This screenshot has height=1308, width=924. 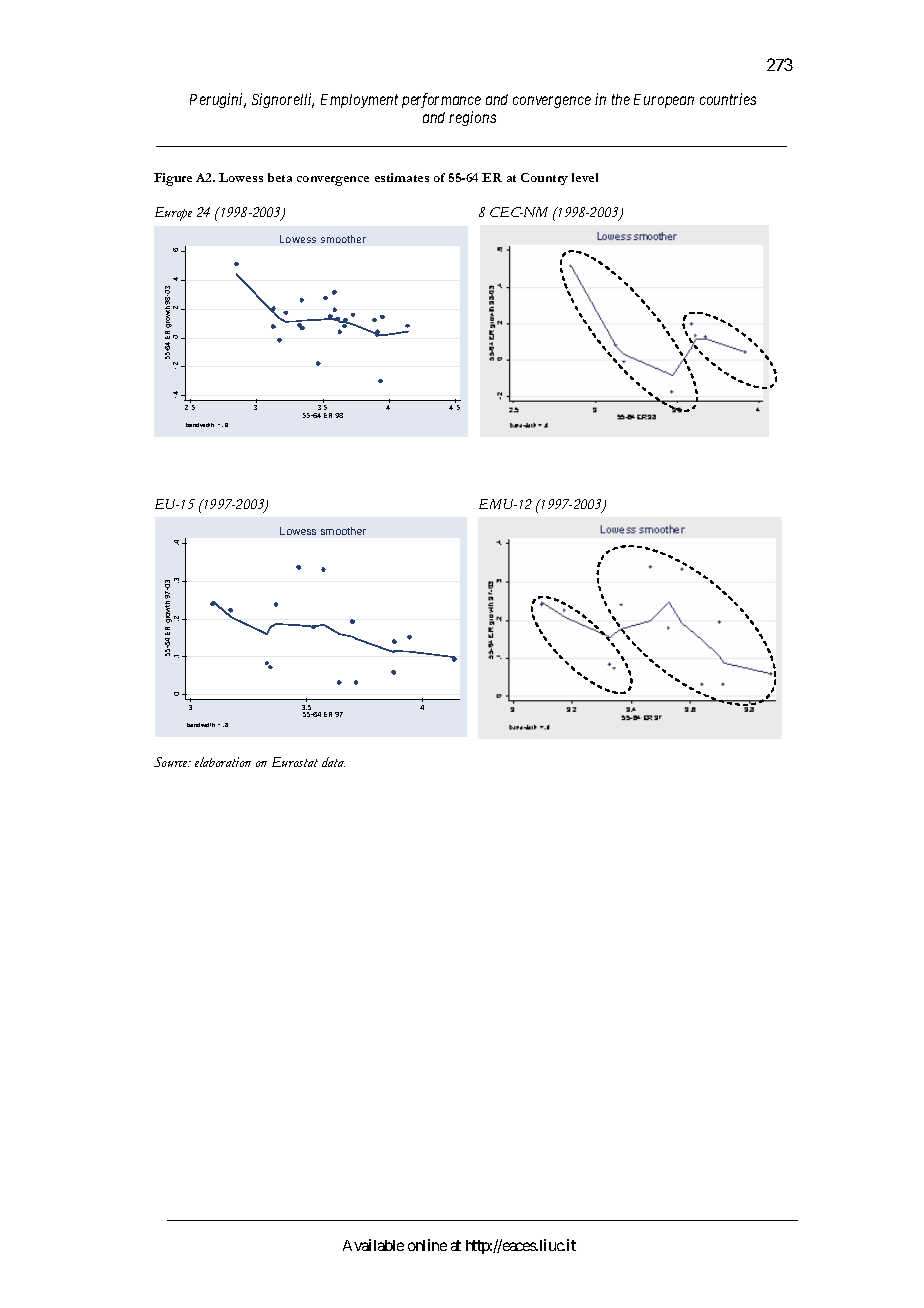 What do you see at coordinates (173, 179) in the screenshot?
I see `Figure` at bounding box center [173, 179].
